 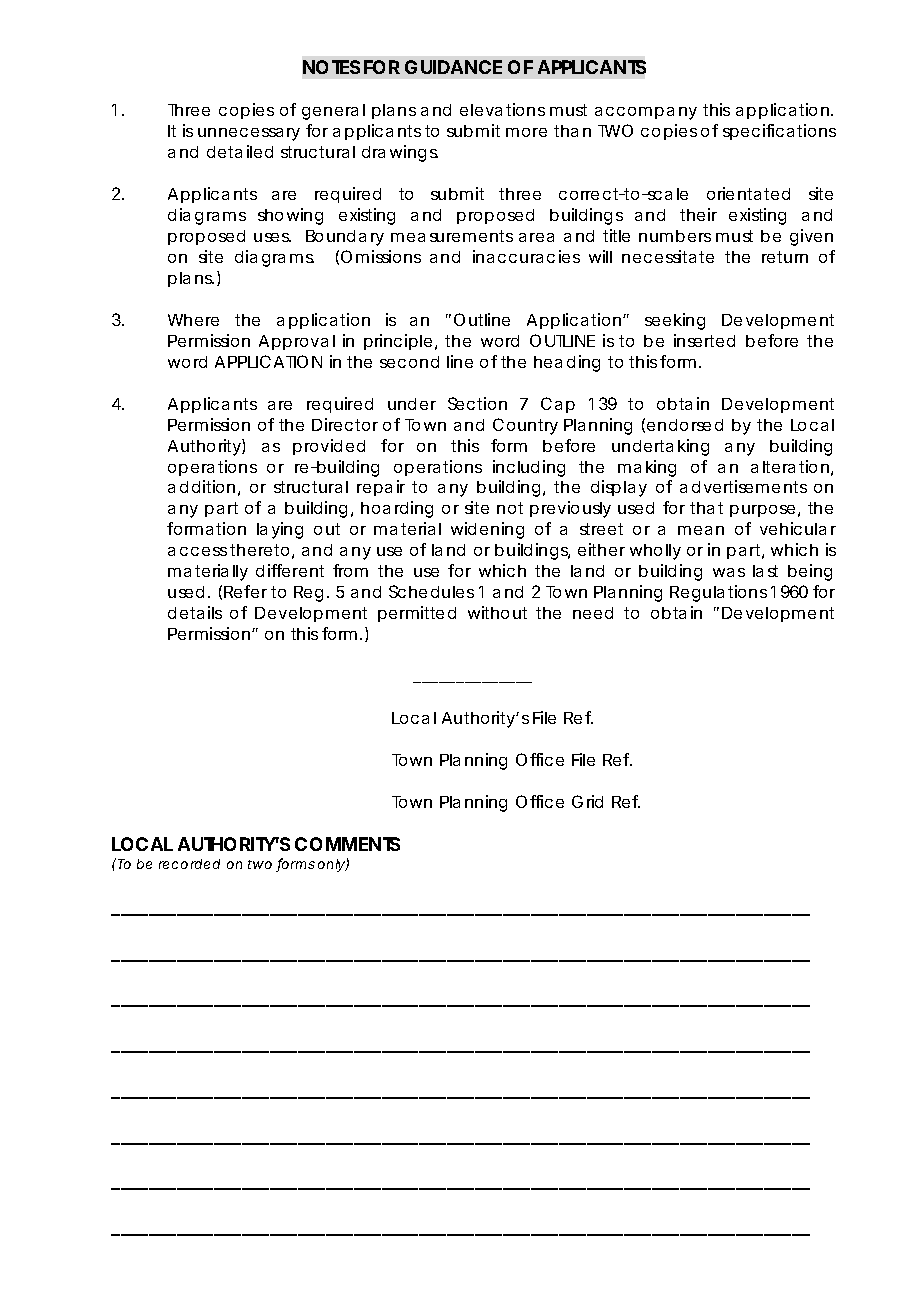 What do you see at coordinates (718, 593) in the image?
I see `Regulations` at bounding box center [718, 593].
